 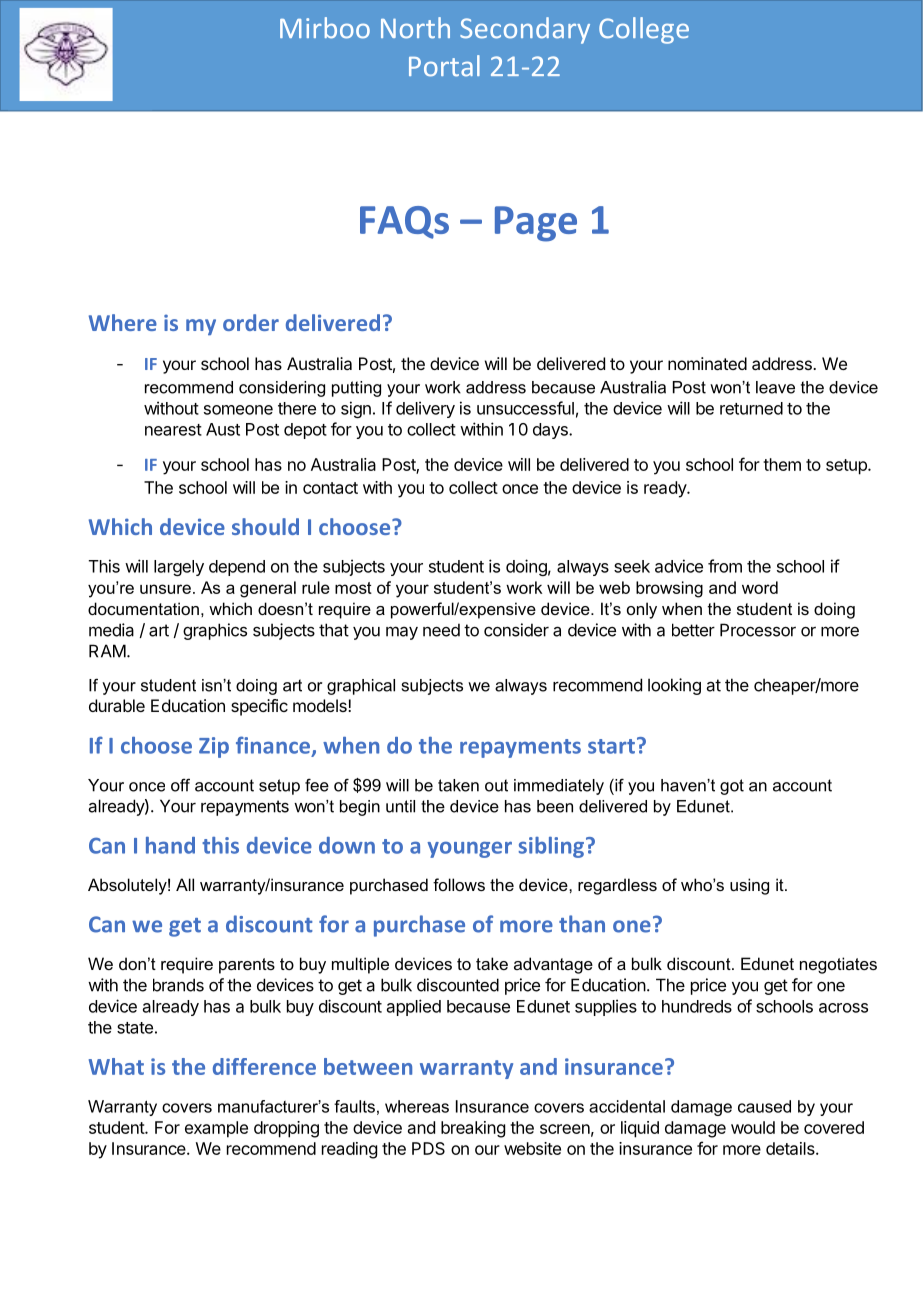 I want to click on looking, so click(x=674, y=686).
